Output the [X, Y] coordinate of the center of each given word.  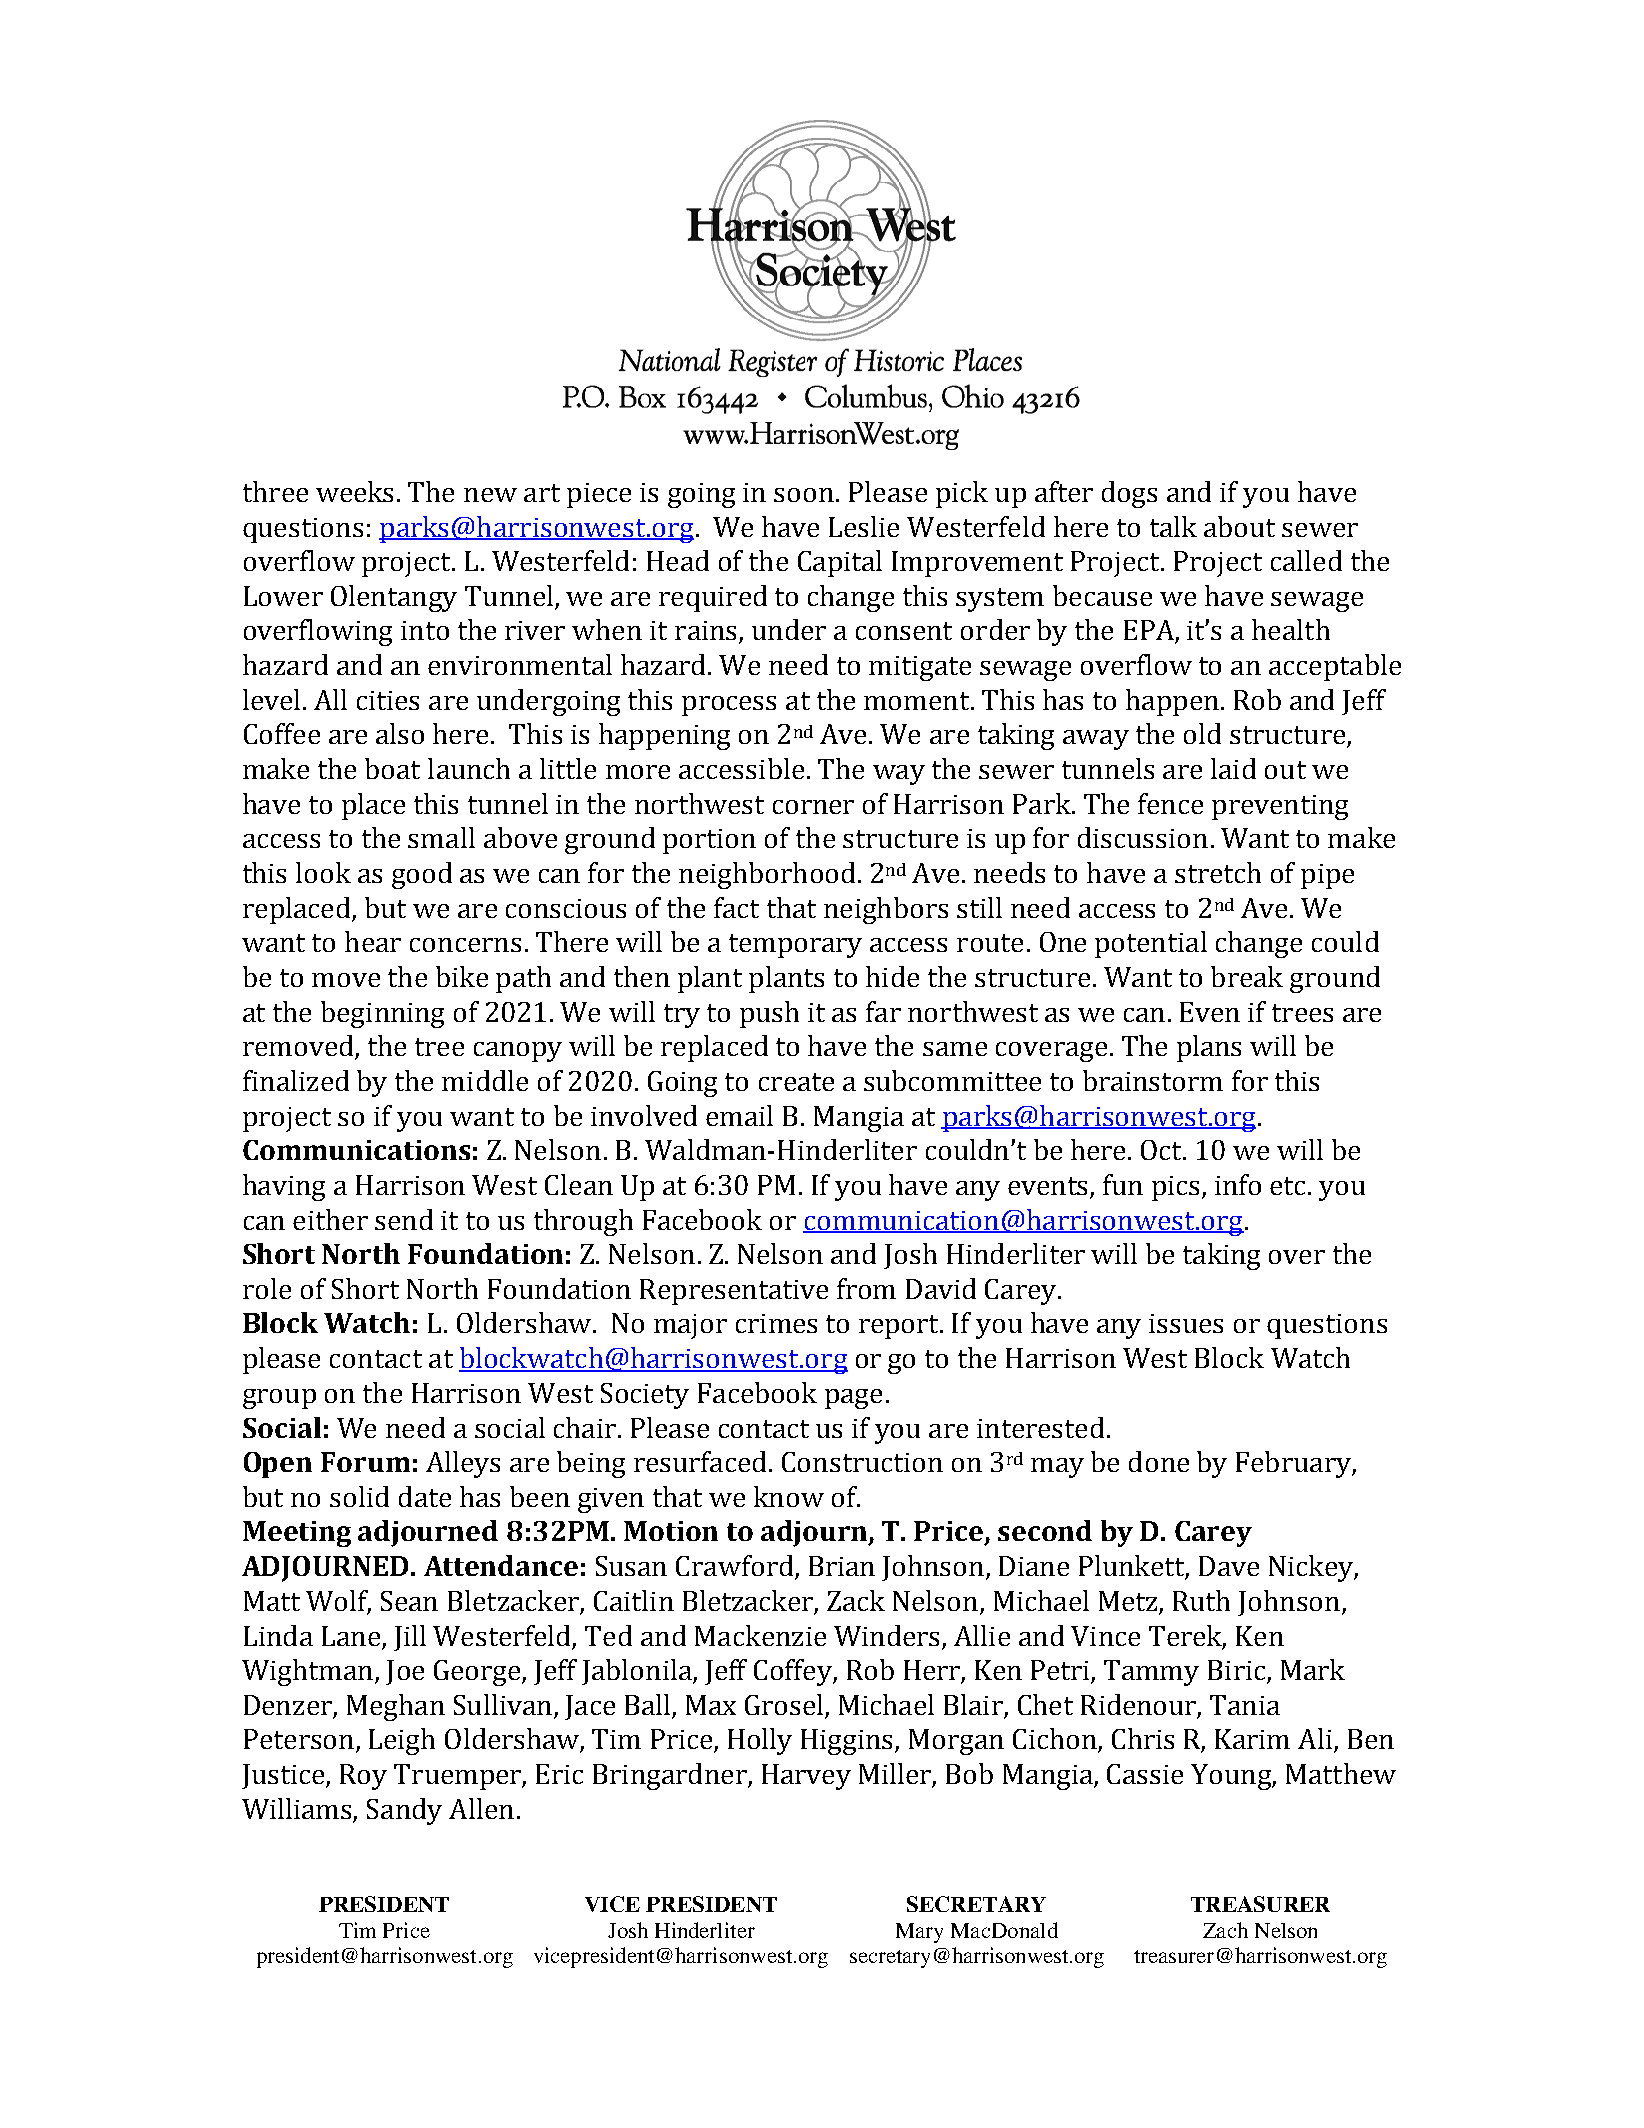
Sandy [404, 1811]
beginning [382, 1014]
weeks [354, 491]
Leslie [864, 526]
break [1247, 976]
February [1294, 1464]
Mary [919, 1933]
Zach [1225, 1930]
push [769, 1014]
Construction [862, 1462]
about [1239, 526]
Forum [365, 1462]
